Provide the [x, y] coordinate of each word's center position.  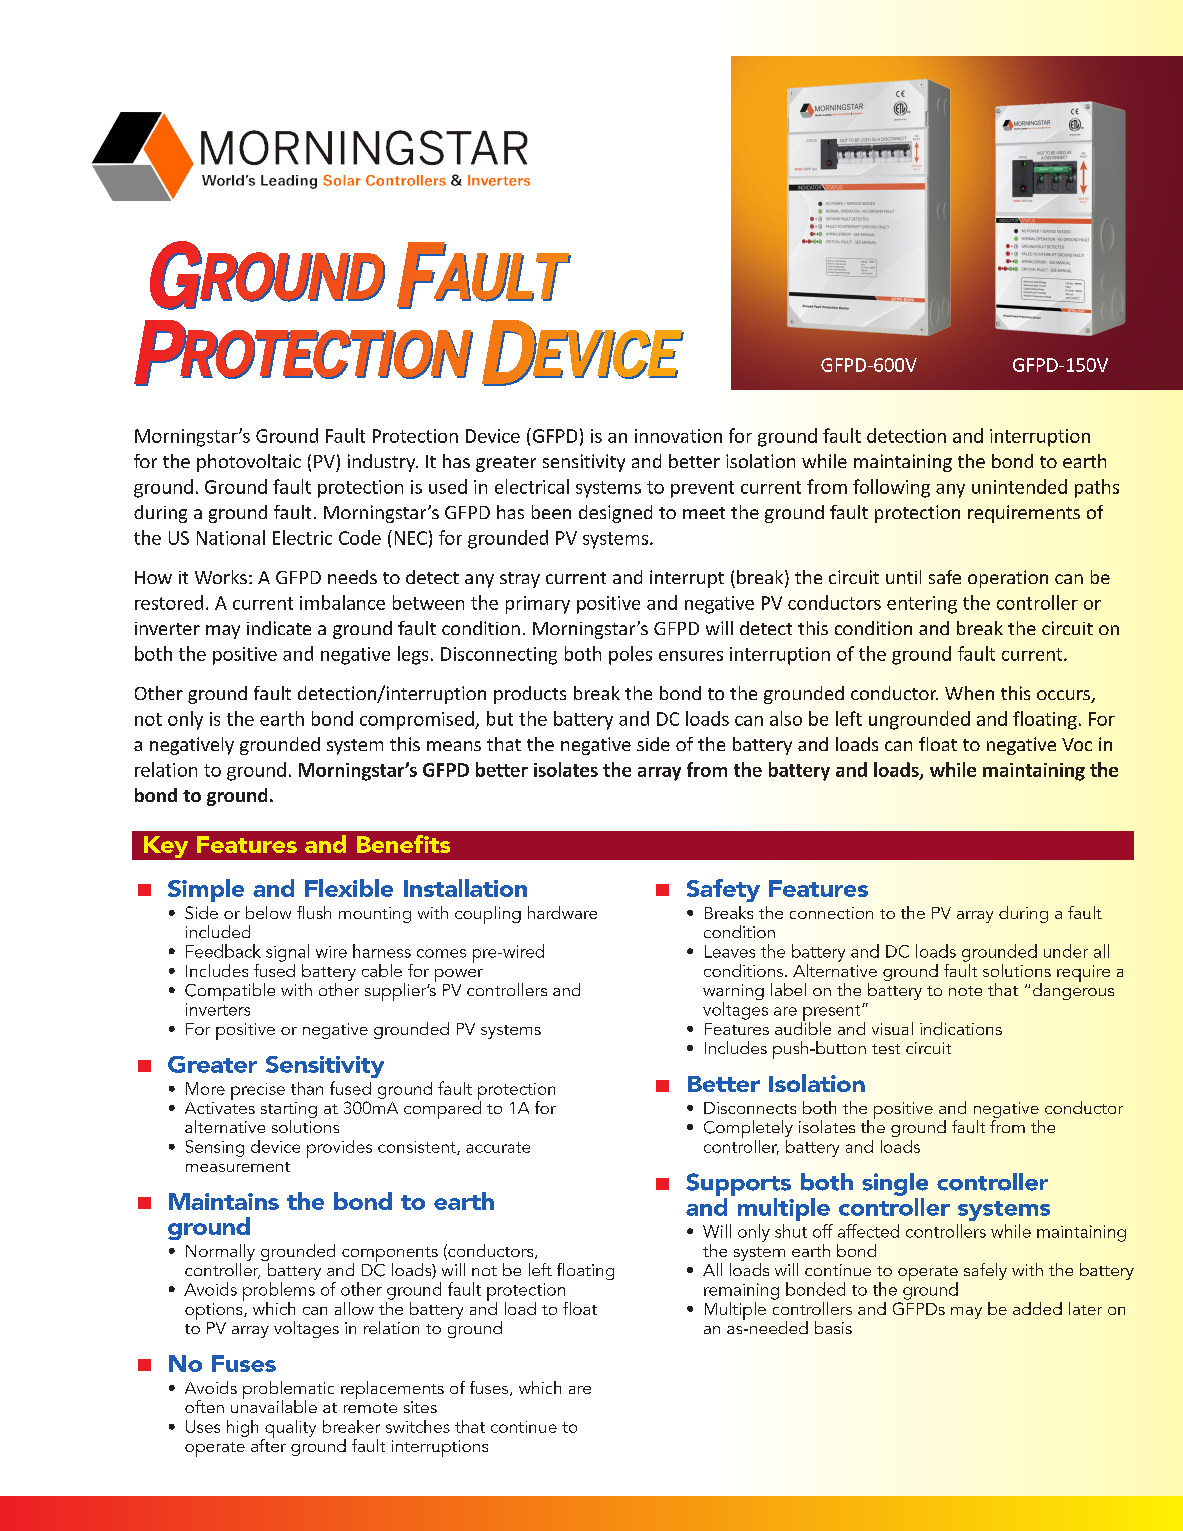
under [1066, 951]
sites [420, 1407]
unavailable [274, 1405]
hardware [562, 912]
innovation [678, 436]
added [1037, 1308]
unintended [1019, 486]
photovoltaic [249, 463]
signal [287, 953]
